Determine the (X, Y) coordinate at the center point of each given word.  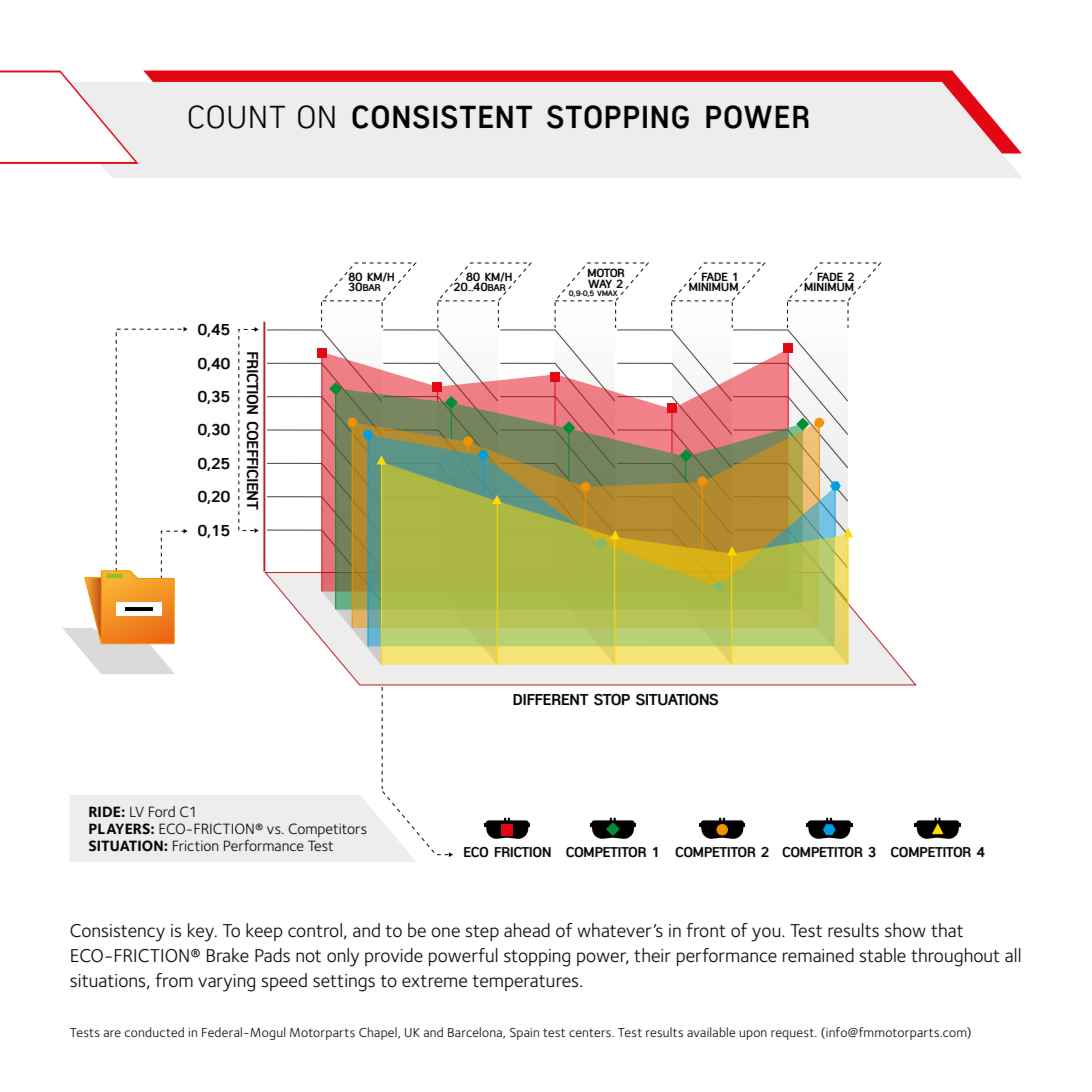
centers (591, 1033)
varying (226, 983)
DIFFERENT (551, 699)
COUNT (236, 117)
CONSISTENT (442, 117)
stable (882, 955)
